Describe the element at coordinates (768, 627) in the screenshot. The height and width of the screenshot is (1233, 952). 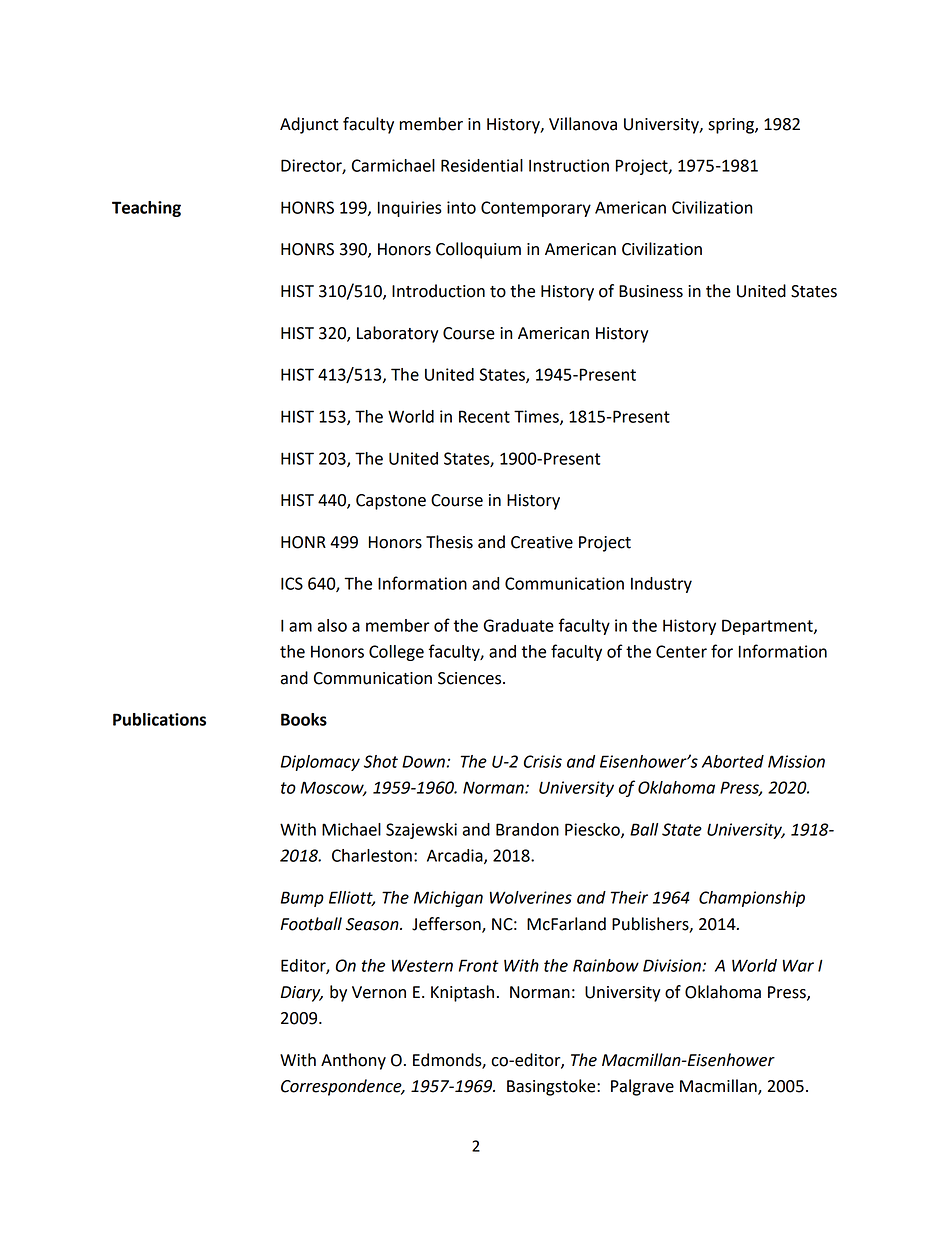
I see `Department` at that location.
